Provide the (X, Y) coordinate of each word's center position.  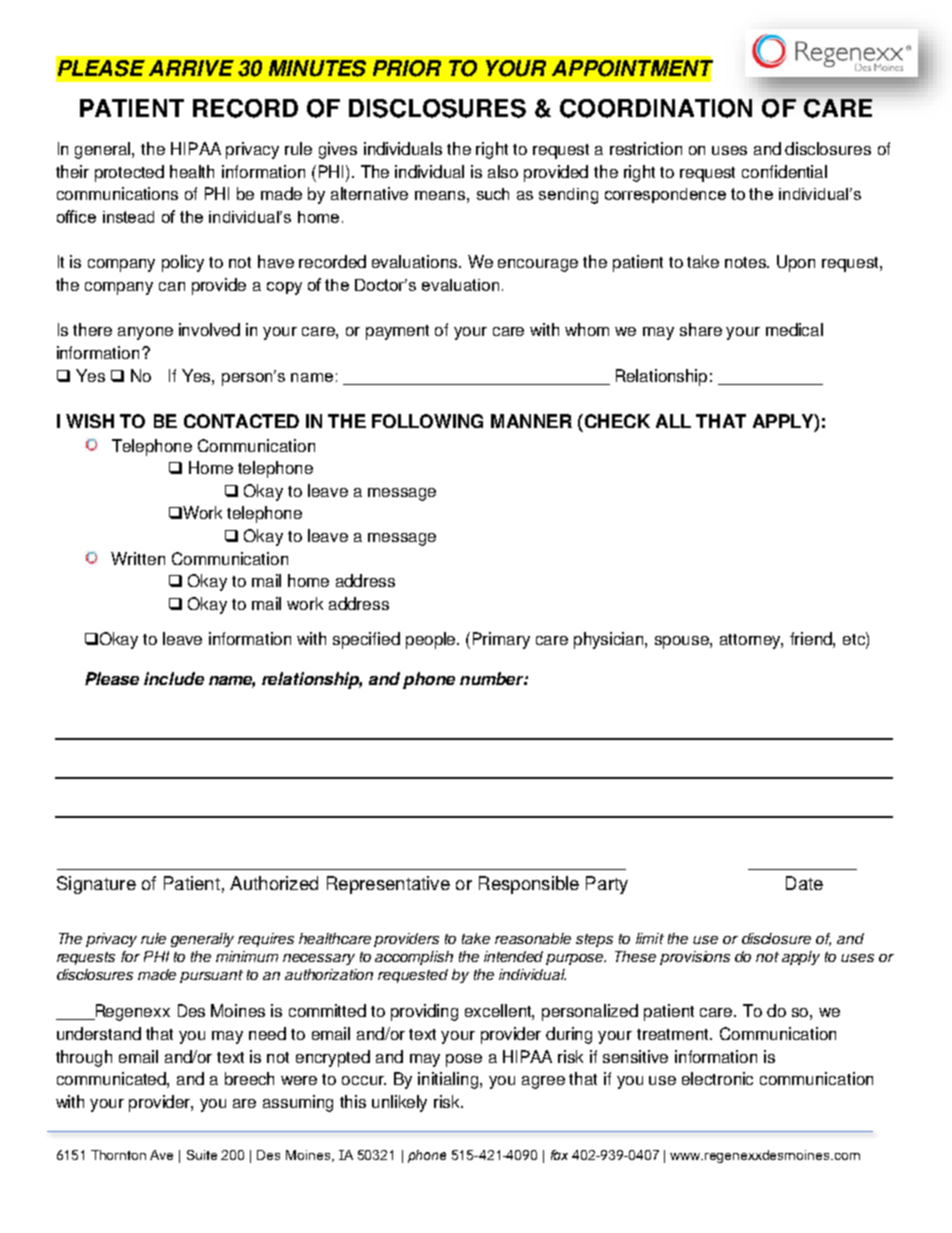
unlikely (399, 1103)
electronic (717, 1078)
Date (804, 883)
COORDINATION (656, 108)
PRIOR (407, 68)
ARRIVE (191, 68)
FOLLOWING (427, 421)
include (174, 678)
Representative (388, 885)
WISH (90, 421)
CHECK (616, 421)
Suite (202, 1155)
